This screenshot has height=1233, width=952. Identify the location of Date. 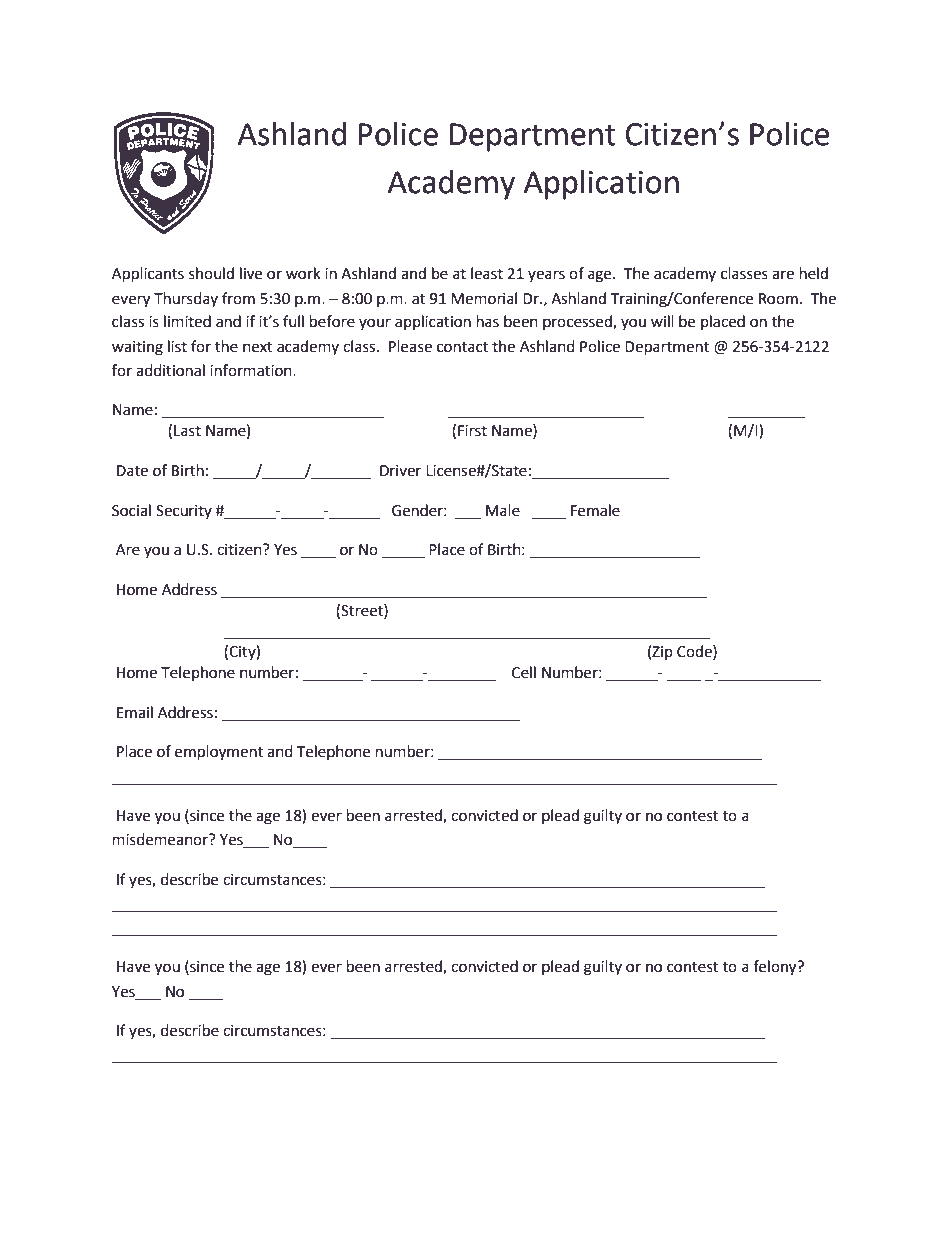
(132, 471).
